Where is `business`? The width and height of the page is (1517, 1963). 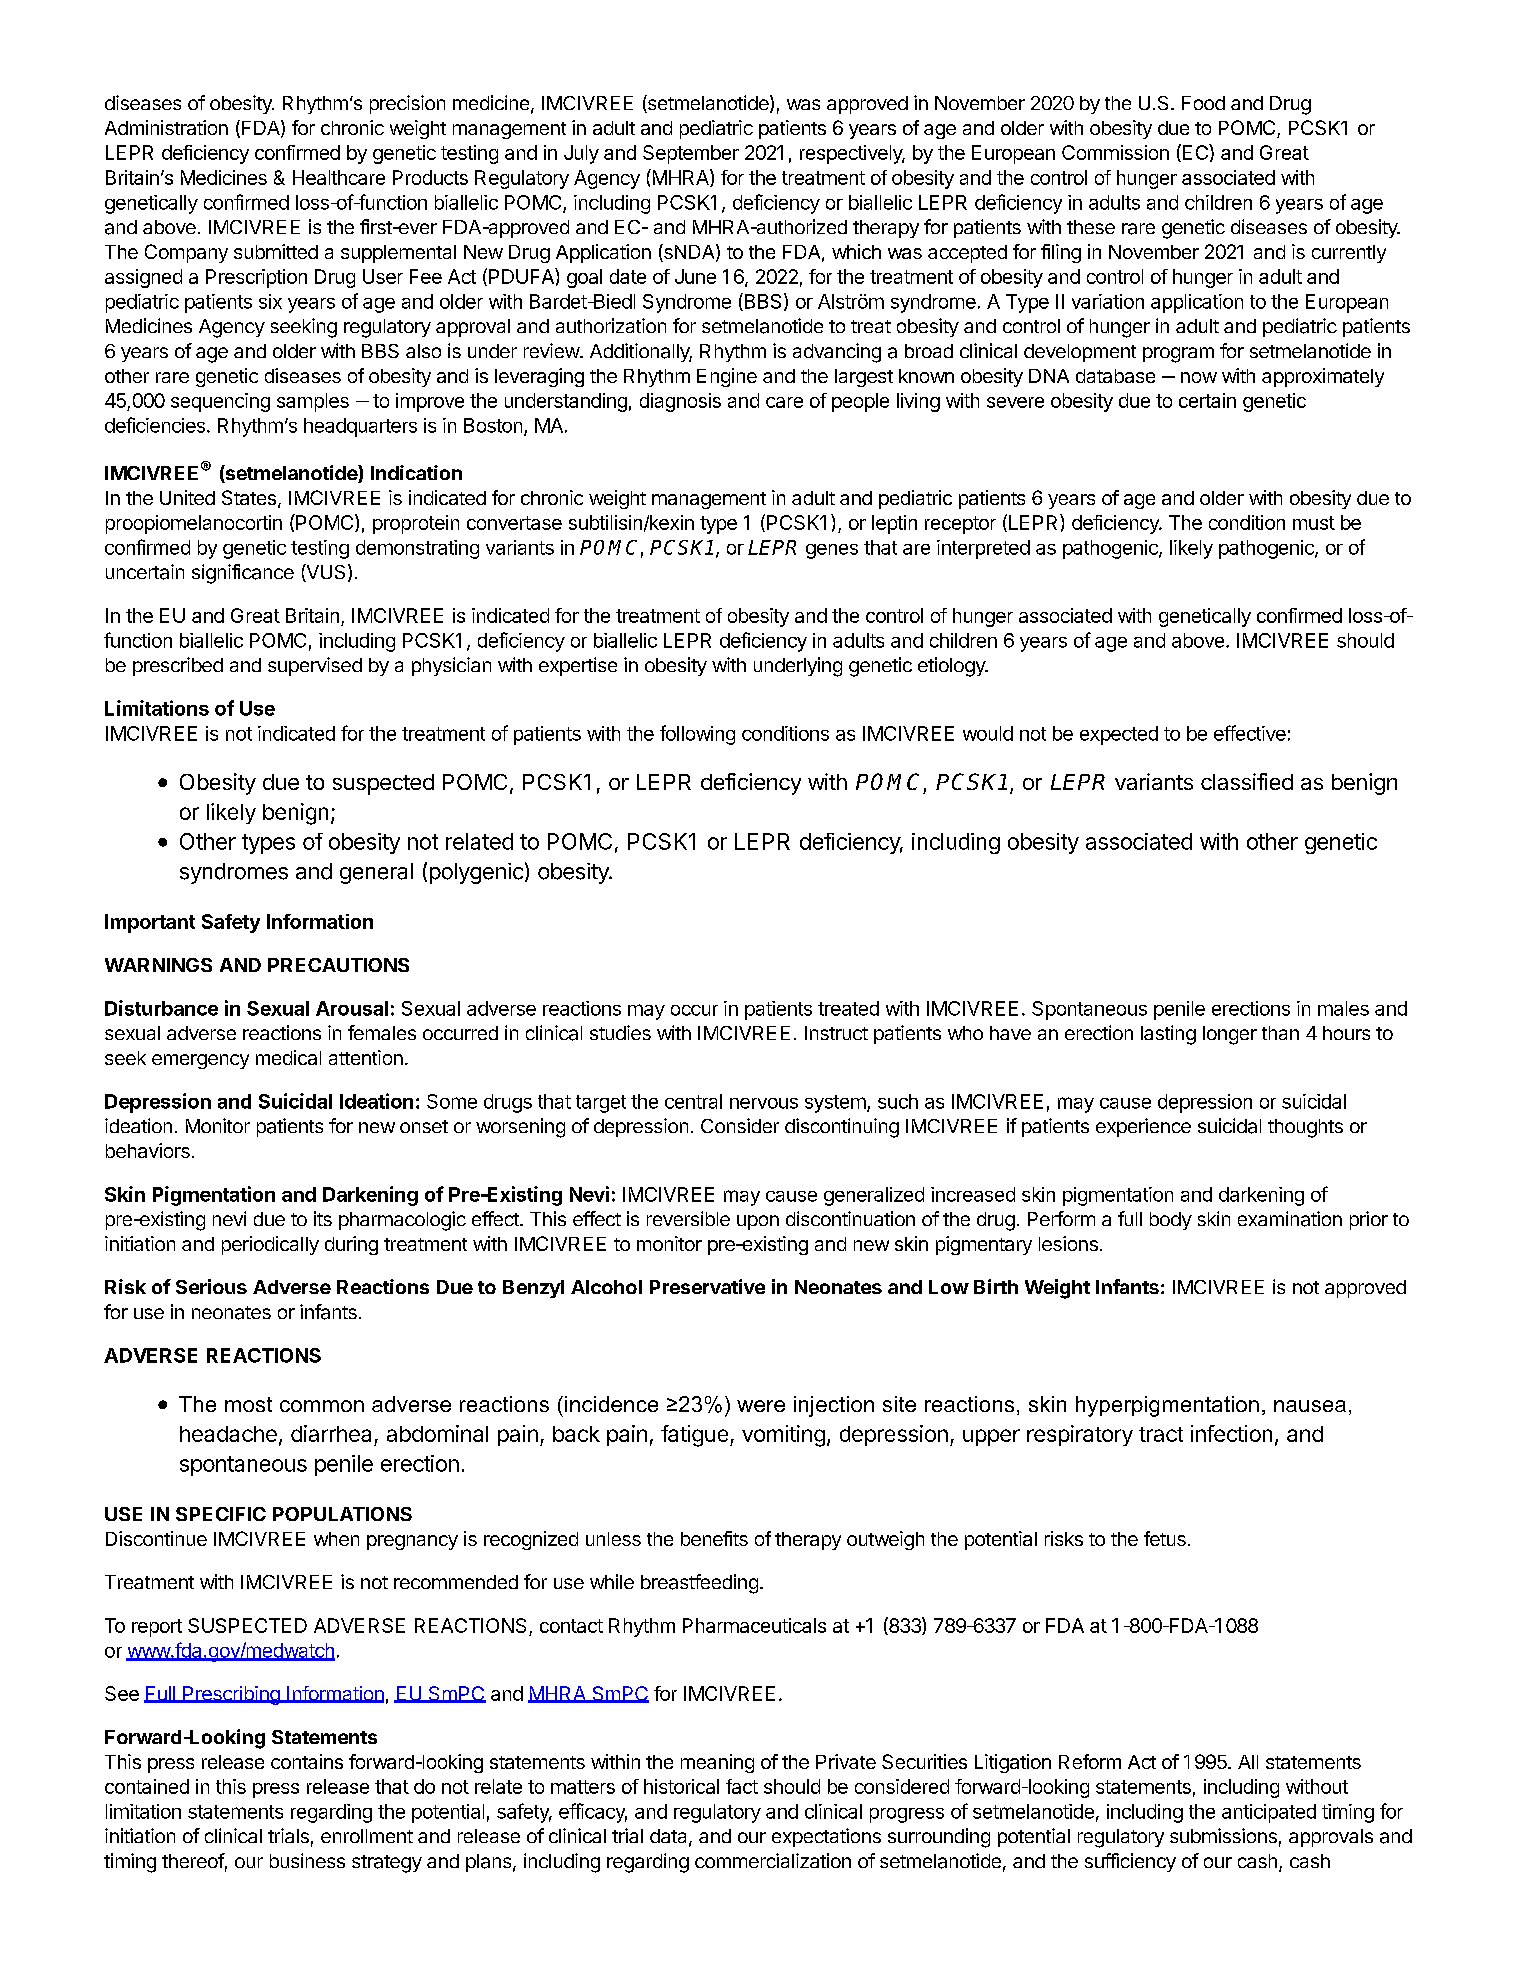
business is located at coordinates (307, 1860).
